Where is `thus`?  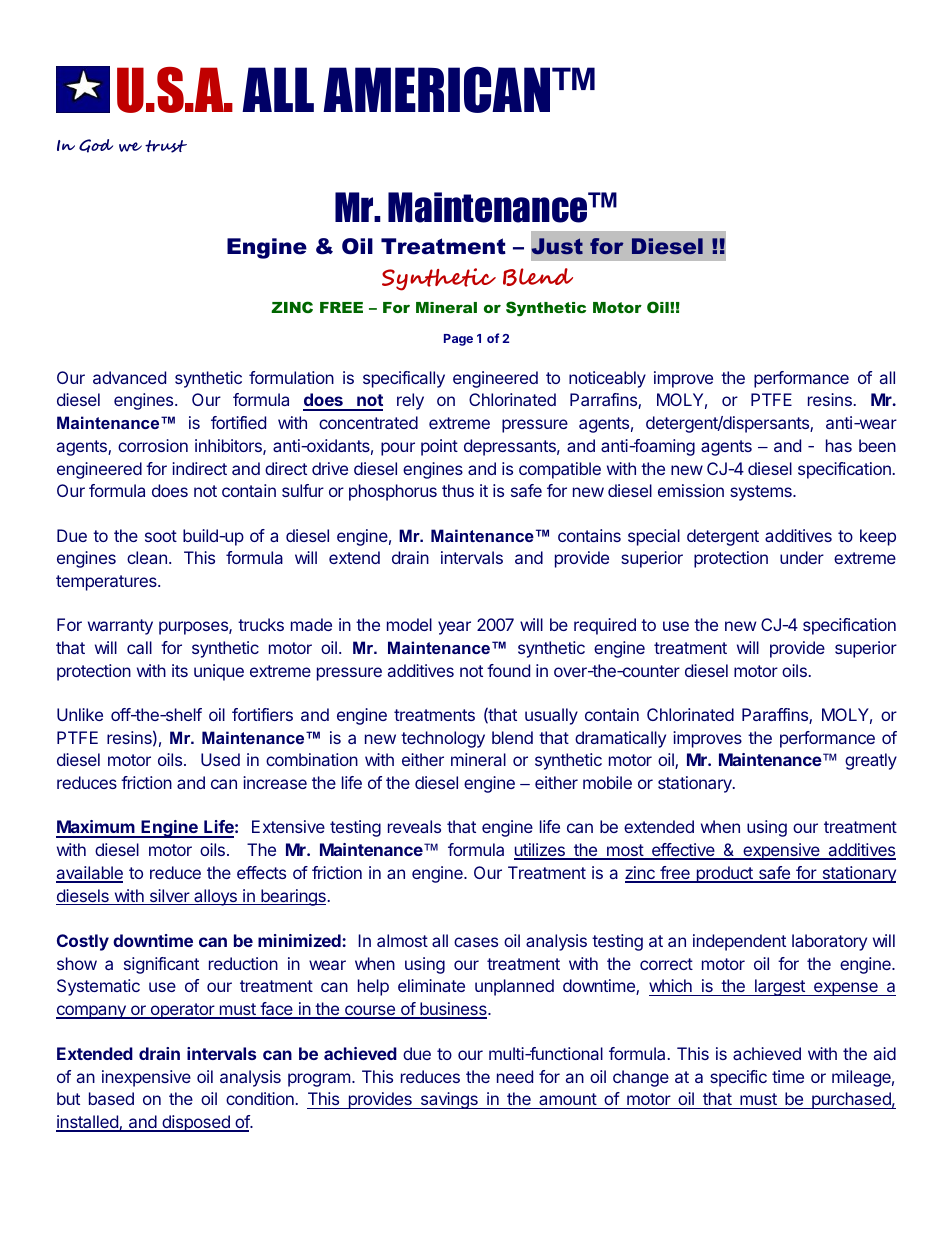
thus is located at coordinates (458, 490).
